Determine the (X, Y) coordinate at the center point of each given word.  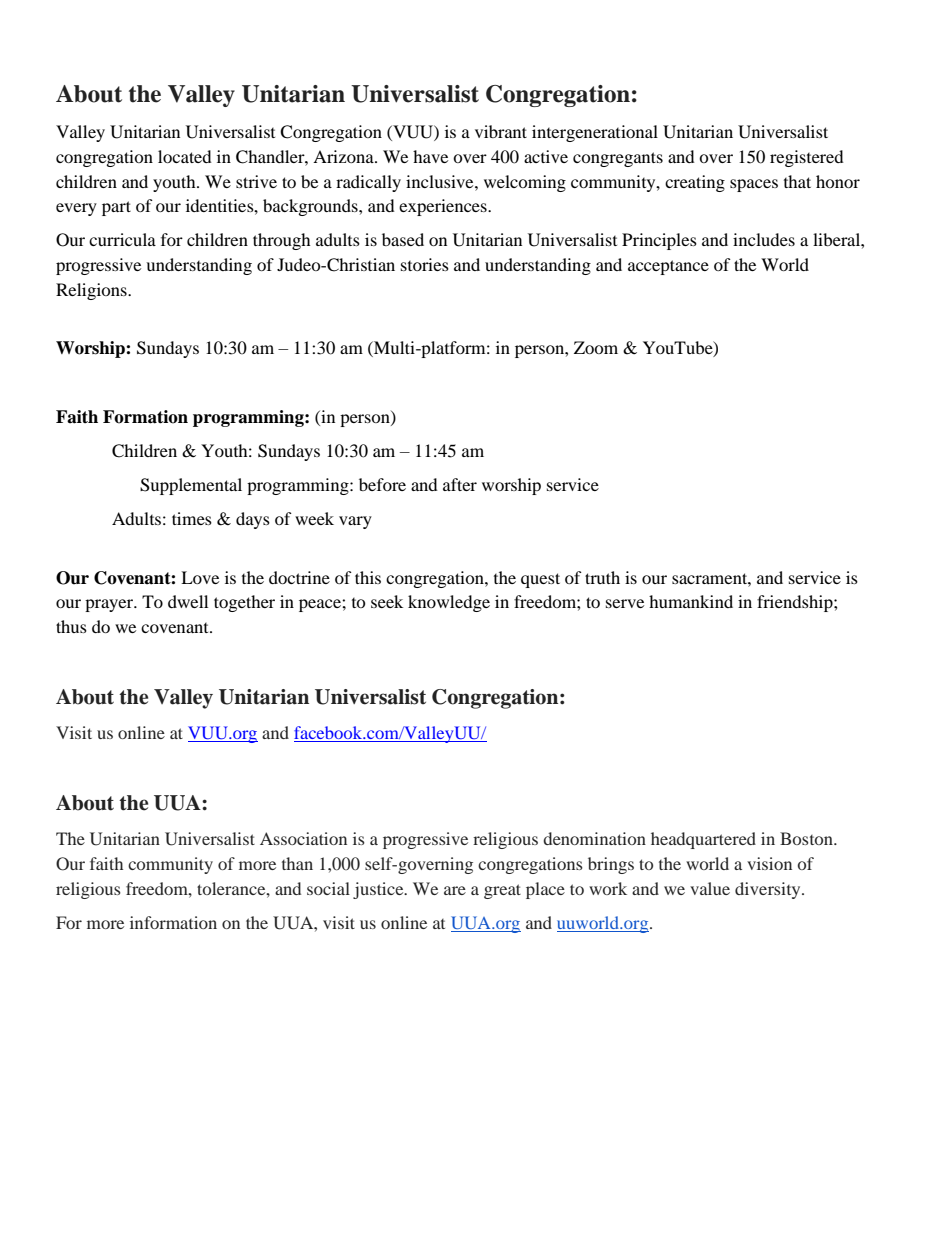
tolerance (232, 888)
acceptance (668, 267)
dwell (188, 601)
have (430, 156)
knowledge (449, 603)
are (455, 890)
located (185, 156)
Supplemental (191, 486)
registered (807, 158)
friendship (796, 603)
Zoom (596, 347)
